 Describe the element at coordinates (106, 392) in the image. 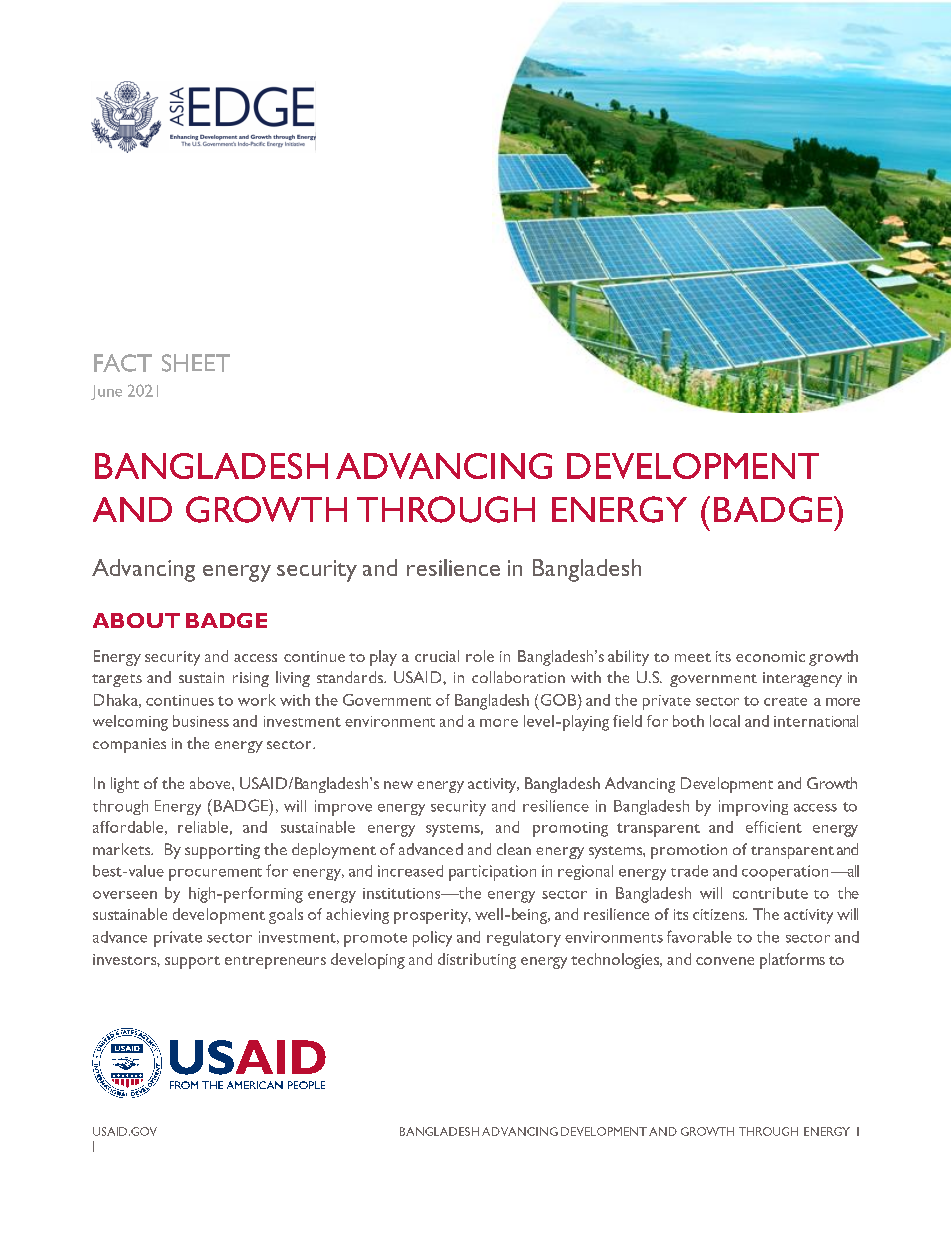

I see `June` at that location.
